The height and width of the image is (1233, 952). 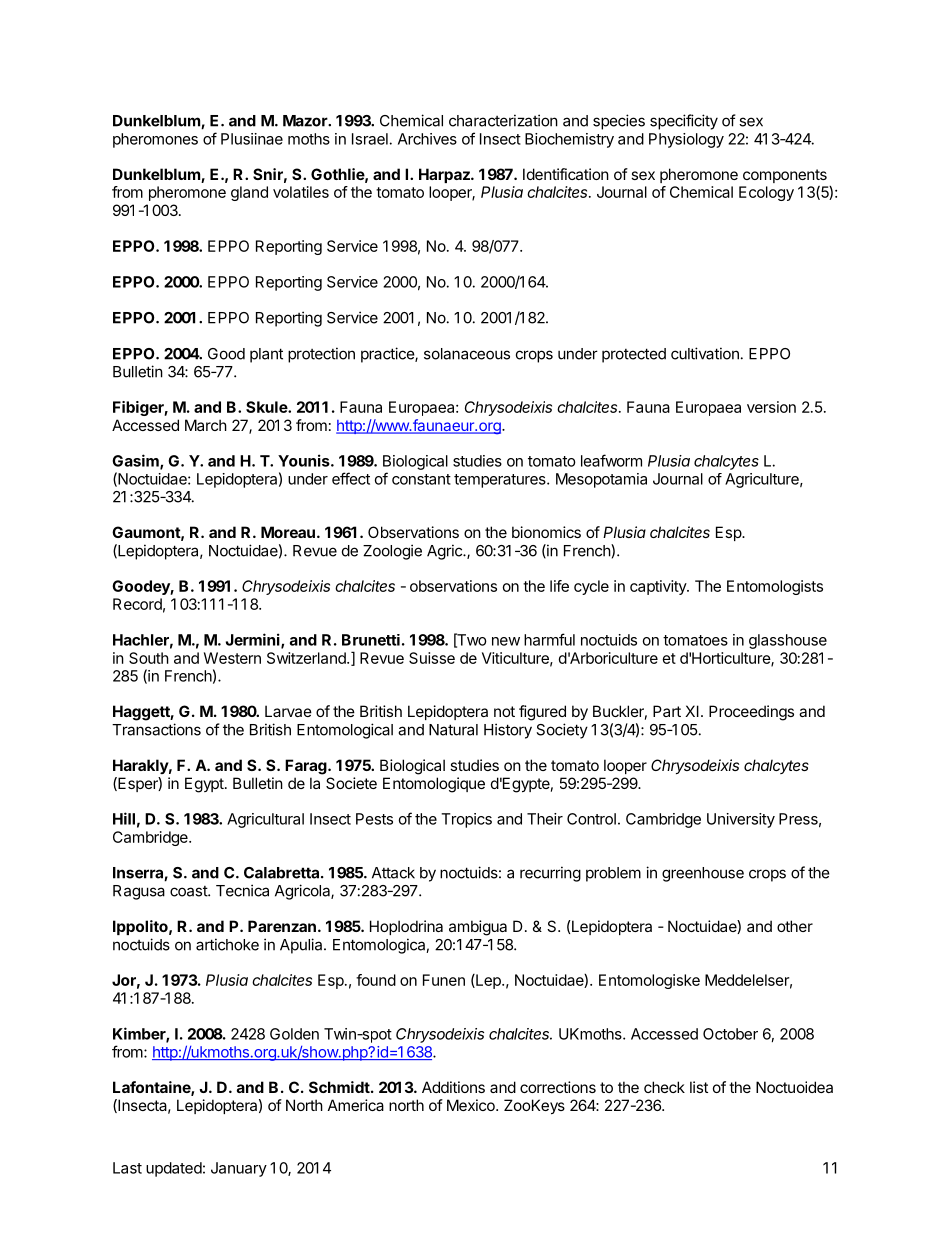 I want to click on gland, so click(x=249, y=193).
